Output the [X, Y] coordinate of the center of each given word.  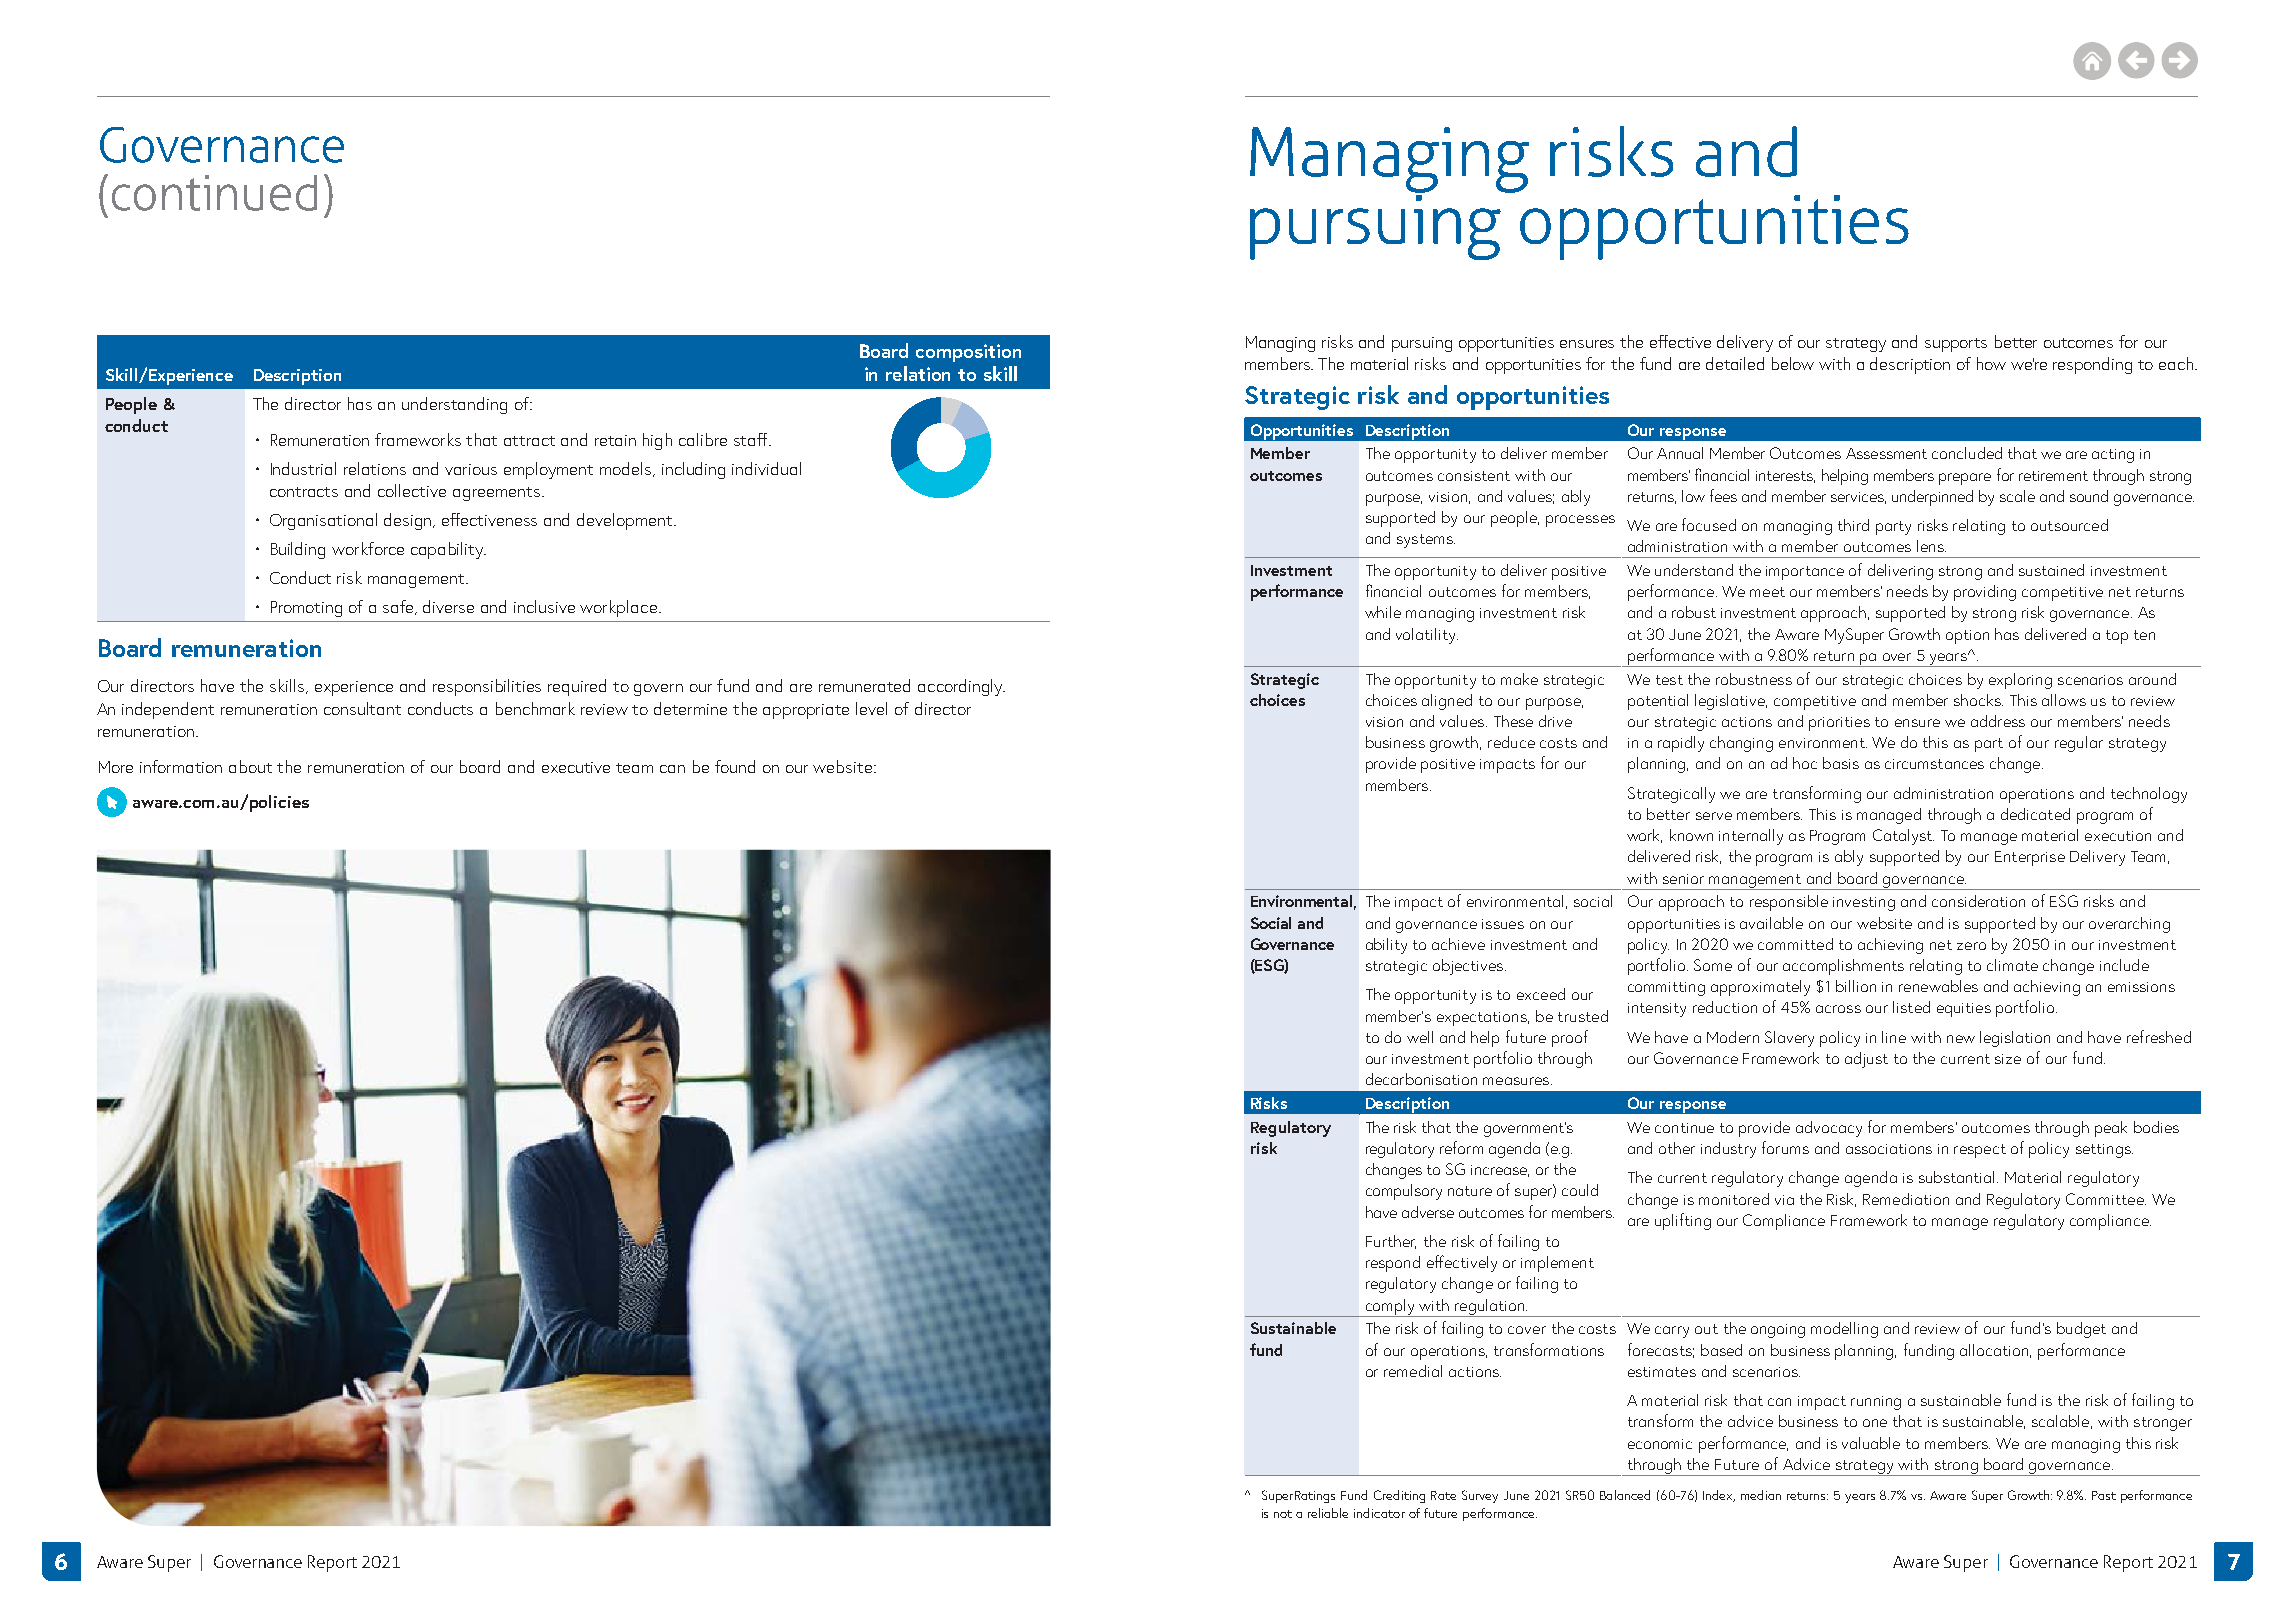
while [1383, 612]
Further [1391, 1242]
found [735, 766]
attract [529, 441]
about [250, 766]
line [1894, 1037]
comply [1390, 1308]
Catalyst [1903, 837]
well [1420, 1037]
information [181, 766]
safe [399, 607]
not [1283, 1514]
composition [968, 353]
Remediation [1906, 1199]
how [1991, 363]
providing [1985, 593]
